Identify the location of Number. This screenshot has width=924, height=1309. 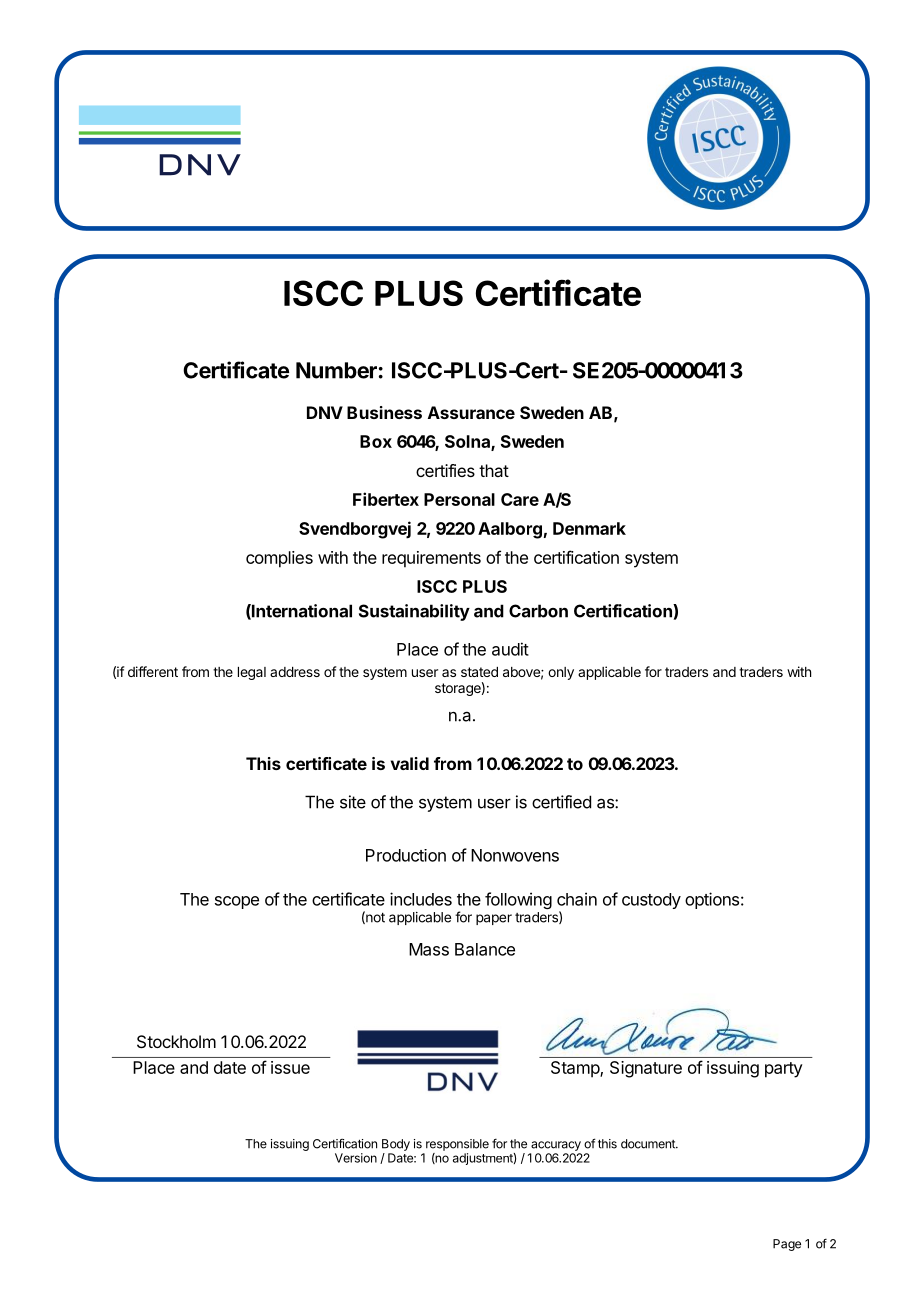
(336, 370).
